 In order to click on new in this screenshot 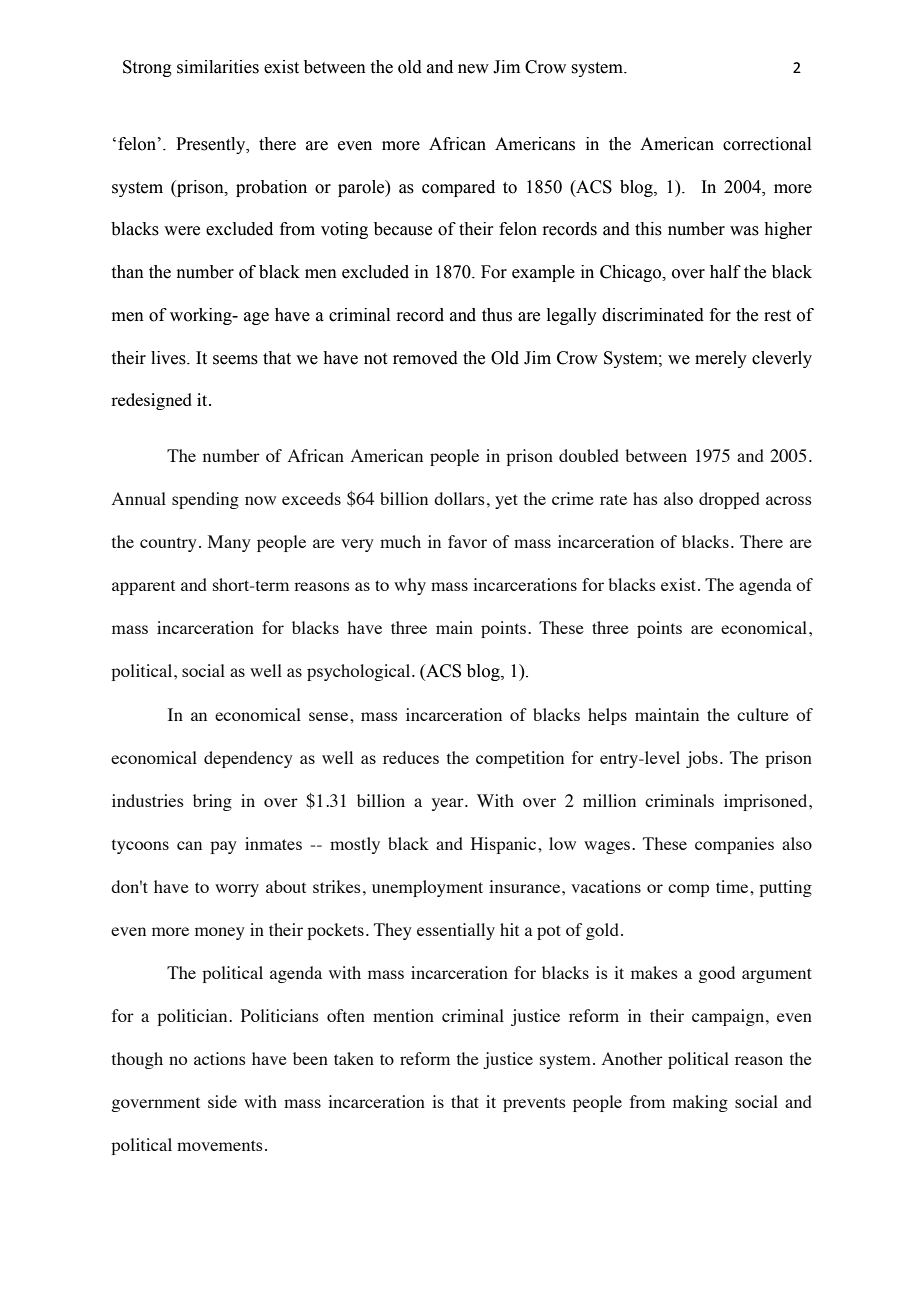, I will do `click(473, 69)`.
